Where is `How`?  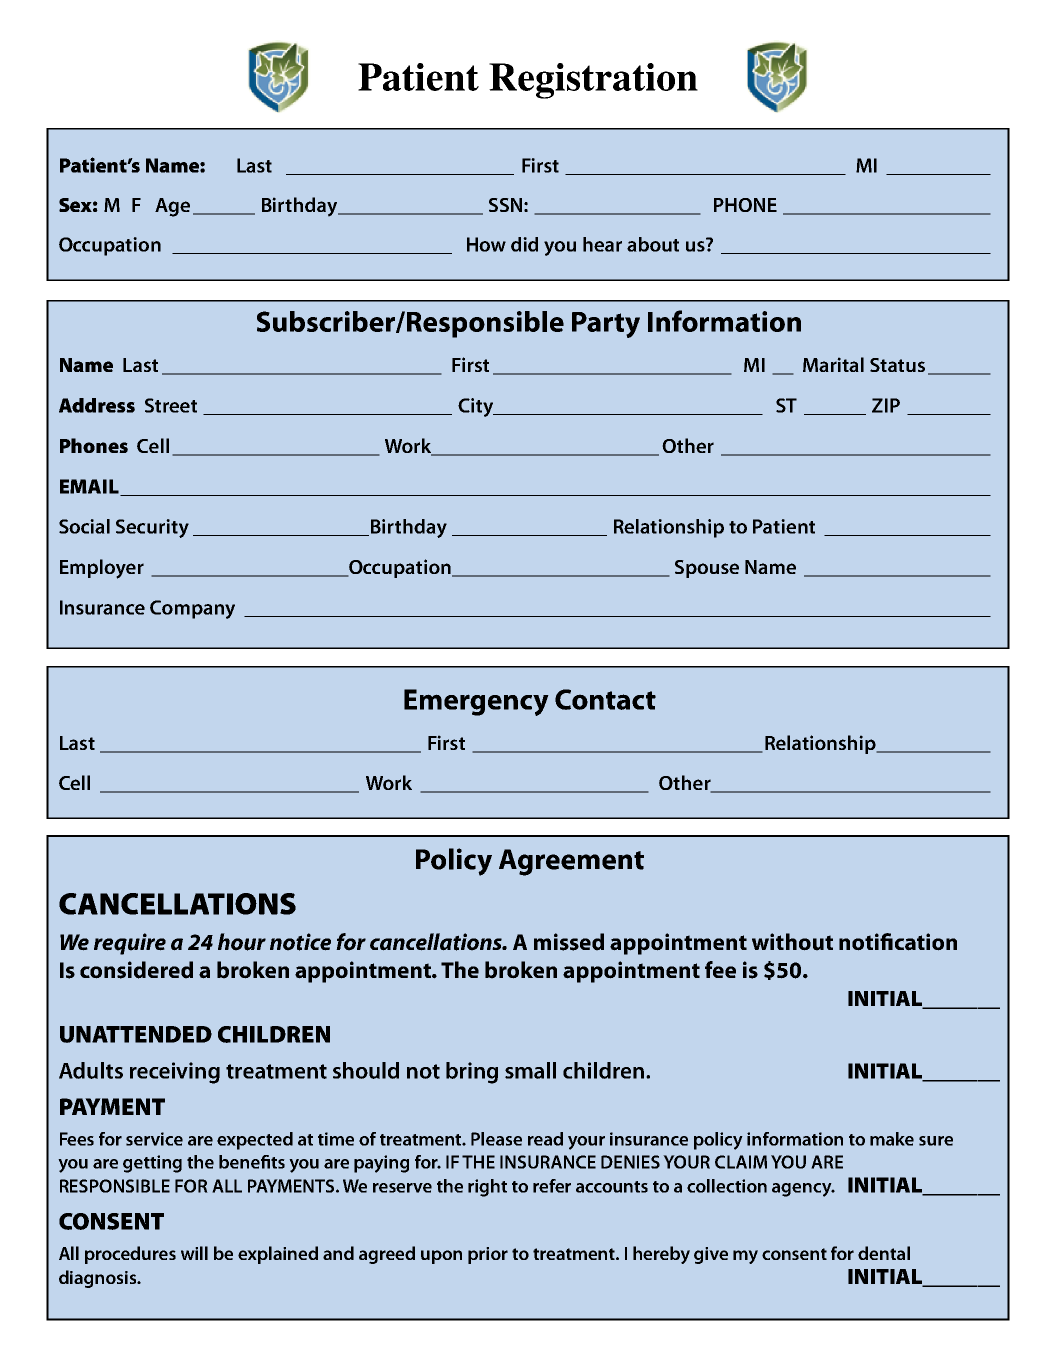
How is located at coordinates (486, 244).
